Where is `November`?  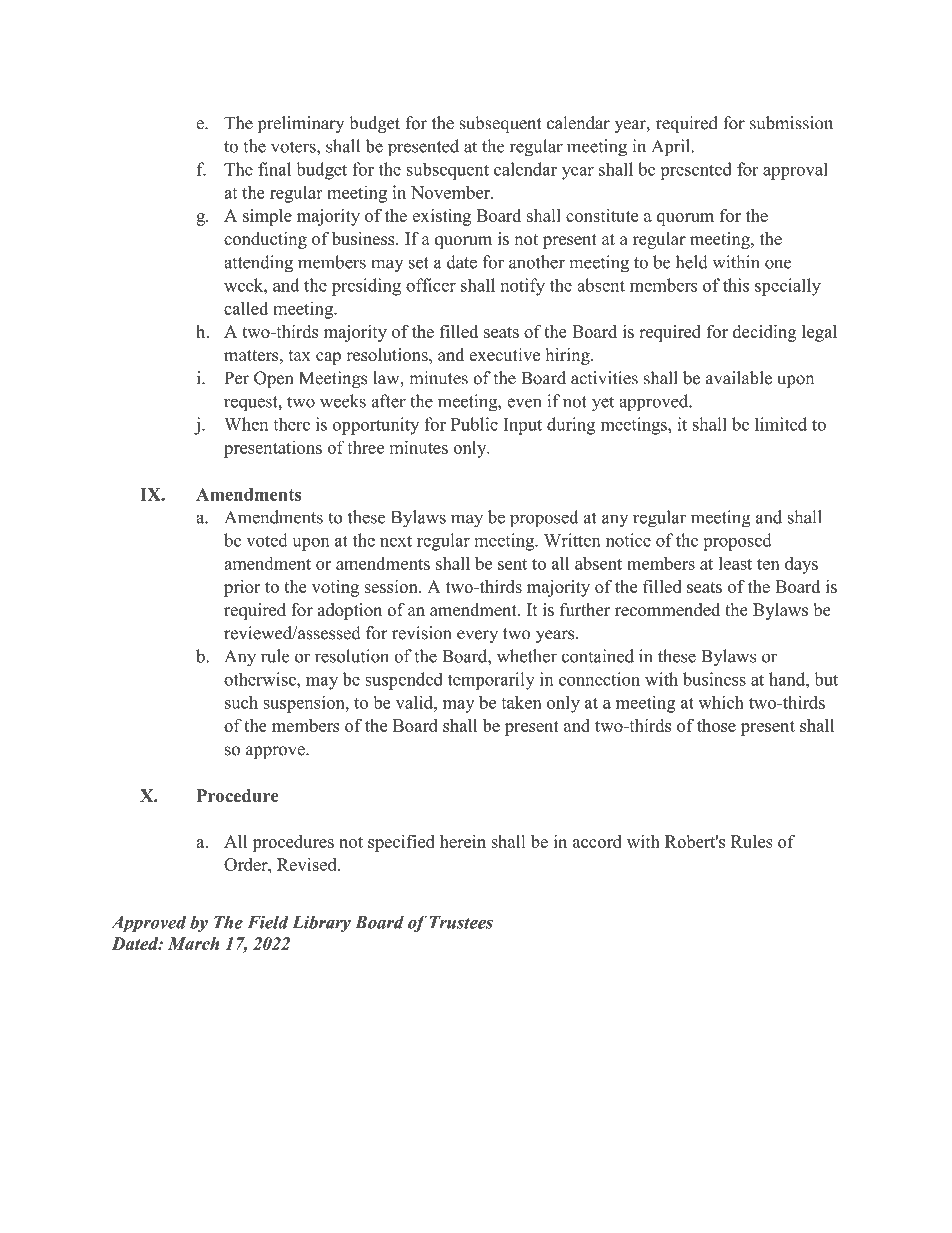
November is located at coordinates (451, 192).
